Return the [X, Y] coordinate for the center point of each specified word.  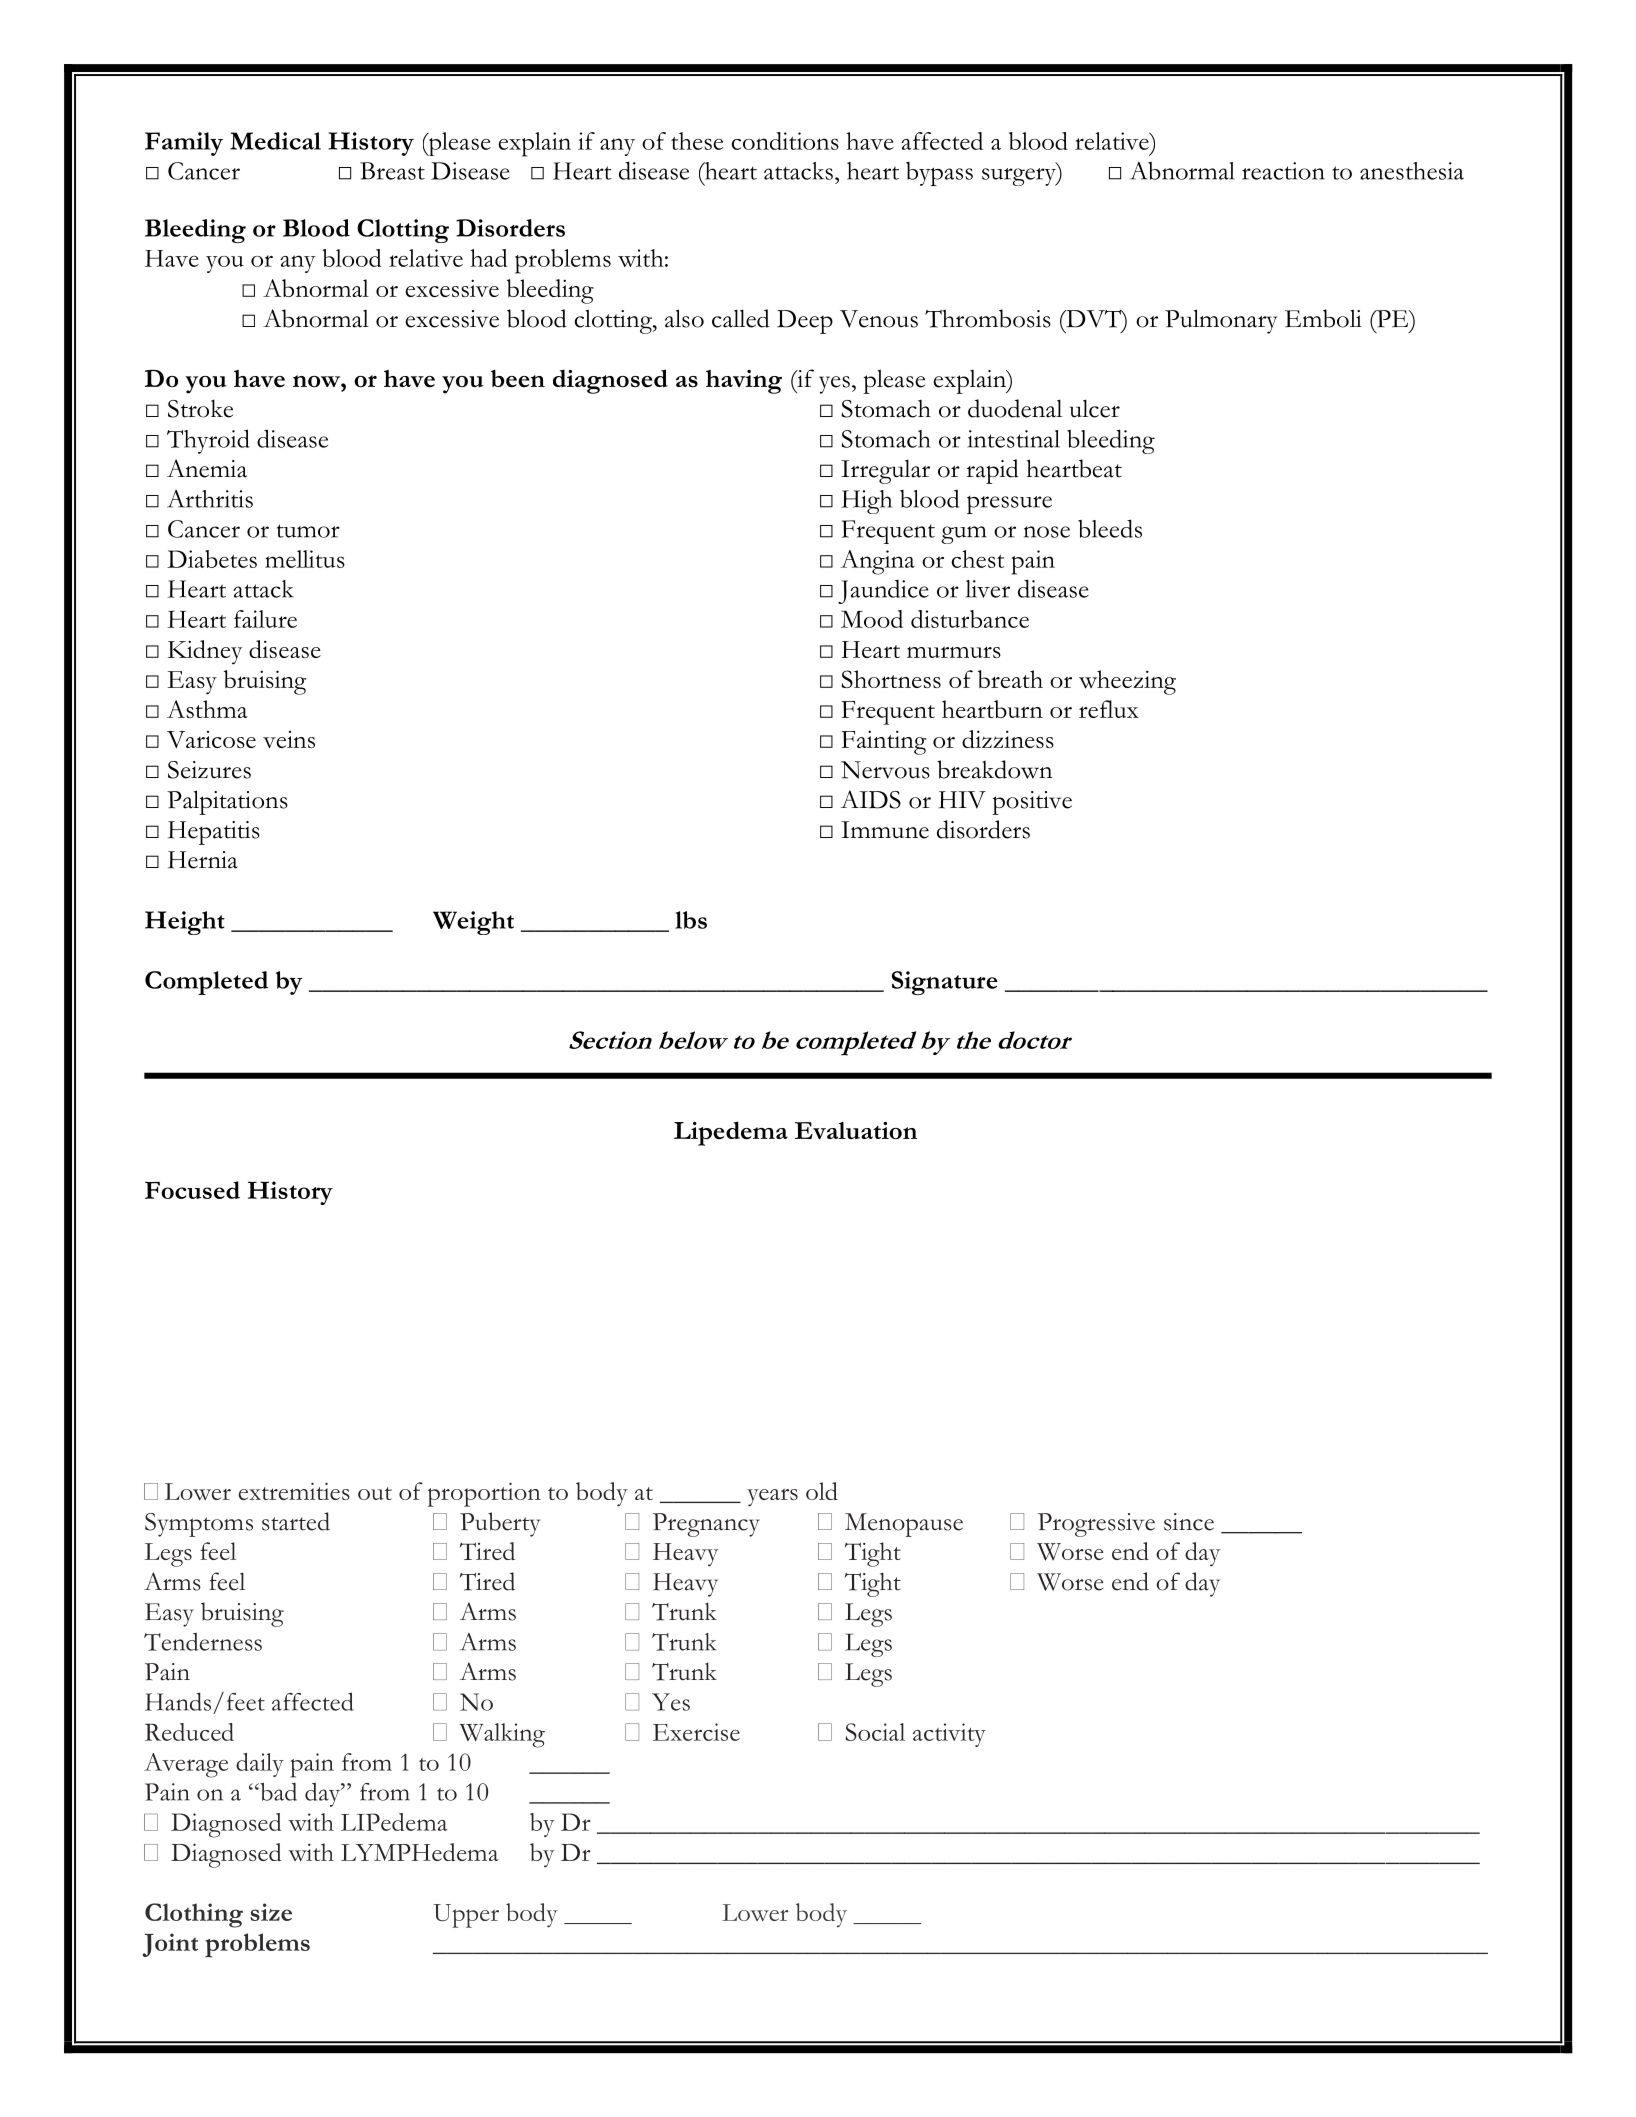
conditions [785, 141]
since [1189, 1522]
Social [875, 1732]
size [271, 1912]
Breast [392, 171]
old [822, 1491]
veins [289, 739]
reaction [1283, 171]
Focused [192, 1190]
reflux [1108, 709]
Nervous [885, 770]
